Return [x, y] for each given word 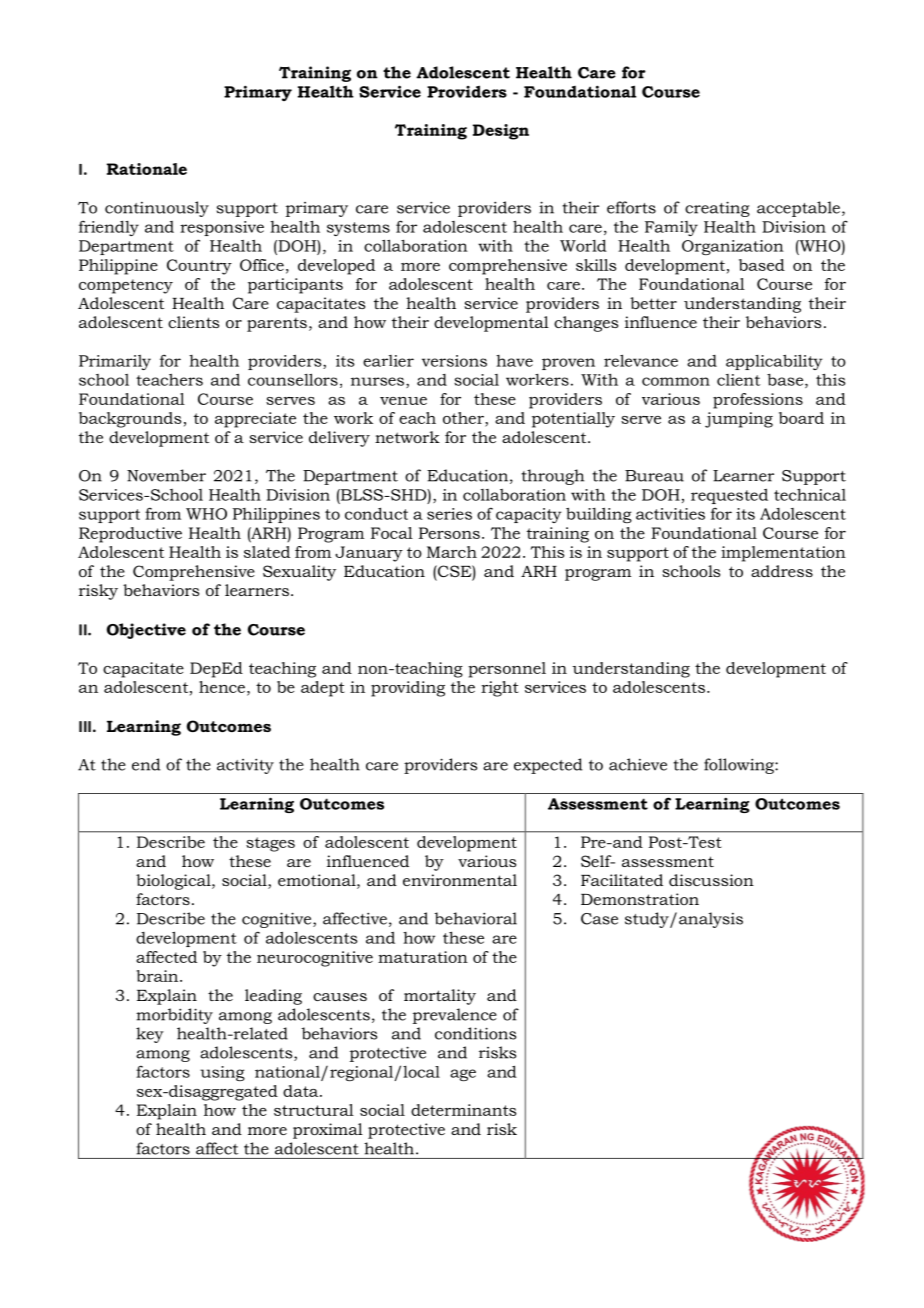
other [464, 419]
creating [717, 209]
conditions [475, 1033]
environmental [460, 880]
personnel [507, 670]
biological [174, 882]
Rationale [147, 169]
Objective [146, 631]
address [782, 571]
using [222, 1073]
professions [758, 401]
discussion [711, 880]
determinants [463, 1110]
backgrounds [130, 420]
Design [501, 132]
